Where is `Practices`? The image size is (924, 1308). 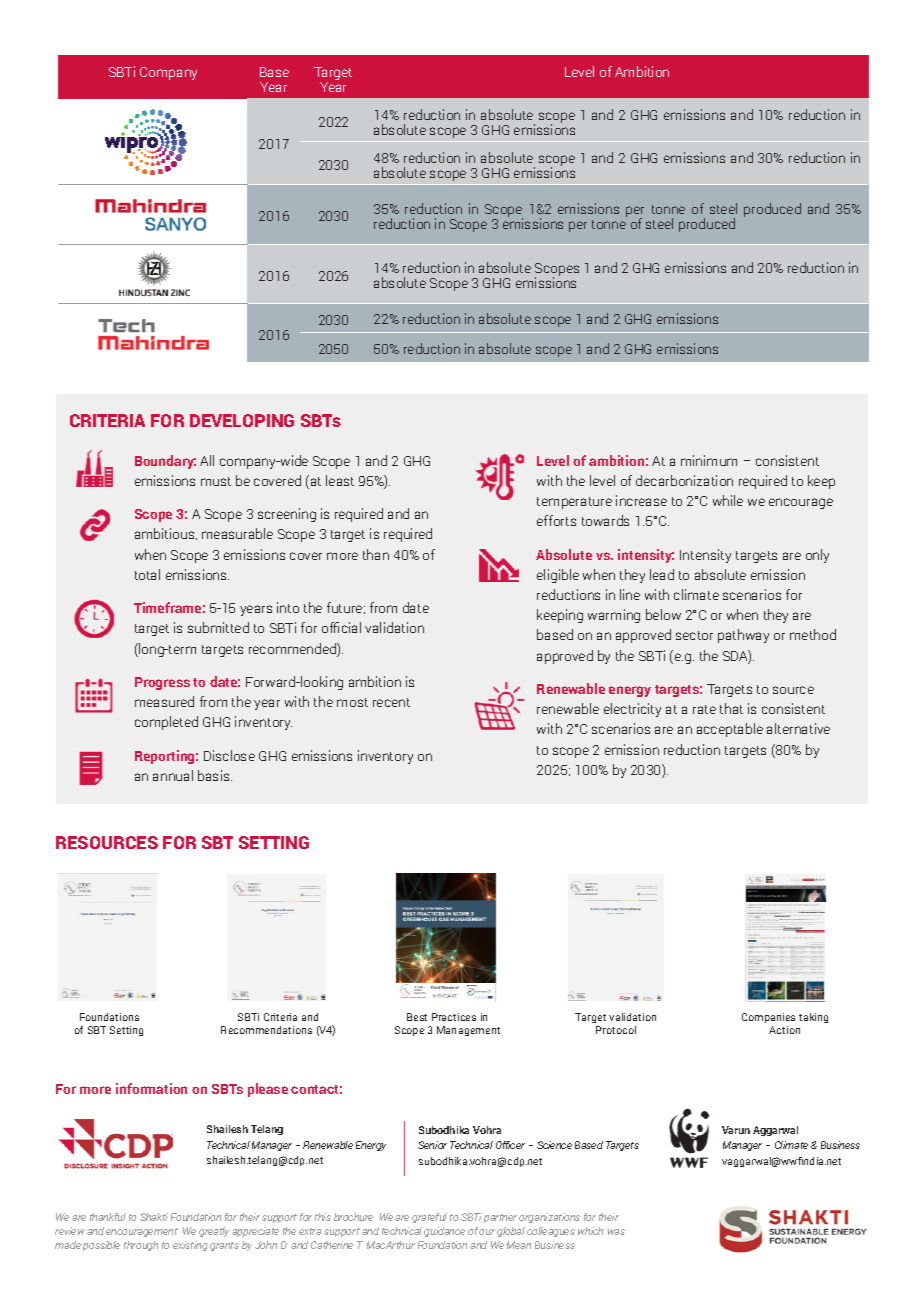 Practices is located at coordinates (454, 1017).
